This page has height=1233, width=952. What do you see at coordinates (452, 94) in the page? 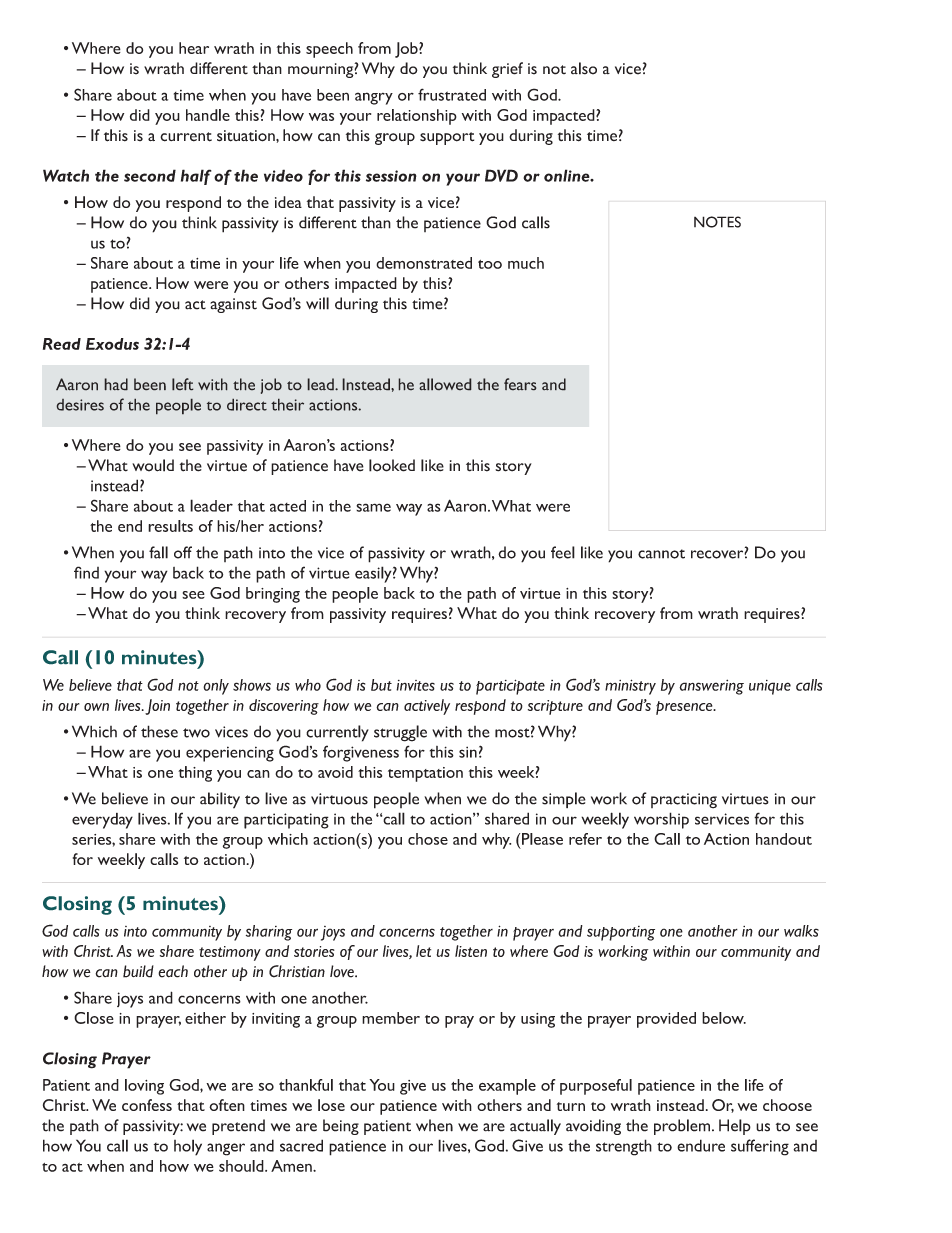
I see `frustrated` at bounding box center [452, 94].
